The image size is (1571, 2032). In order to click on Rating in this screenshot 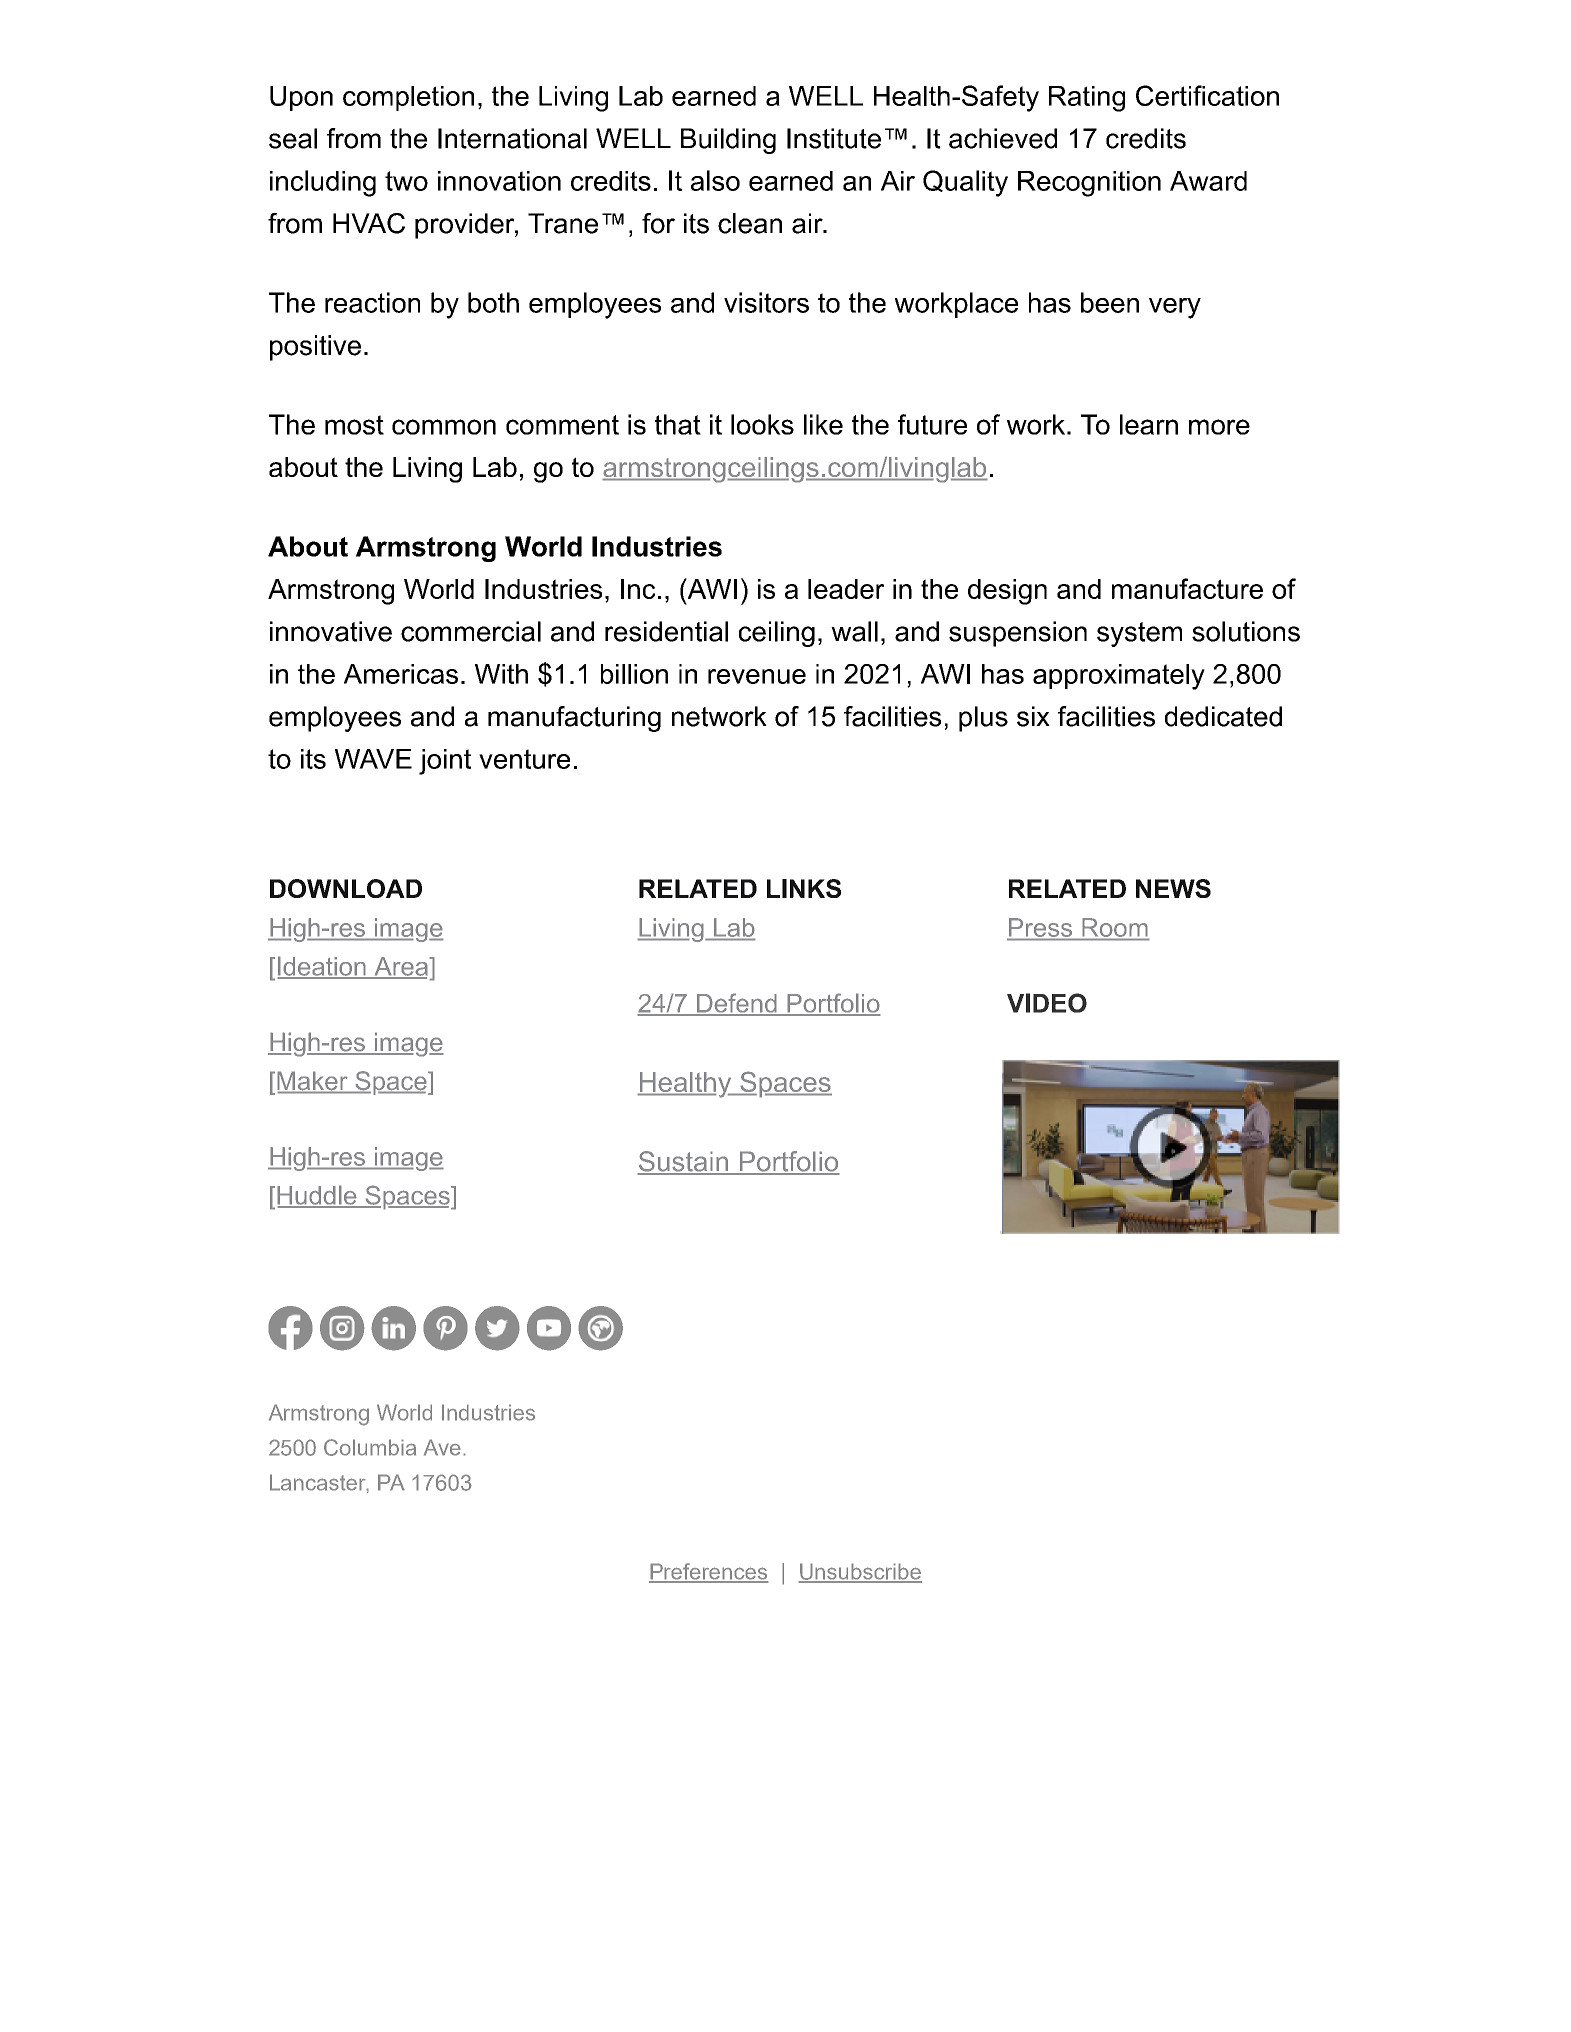, I will do `click(1087, 99)`.
